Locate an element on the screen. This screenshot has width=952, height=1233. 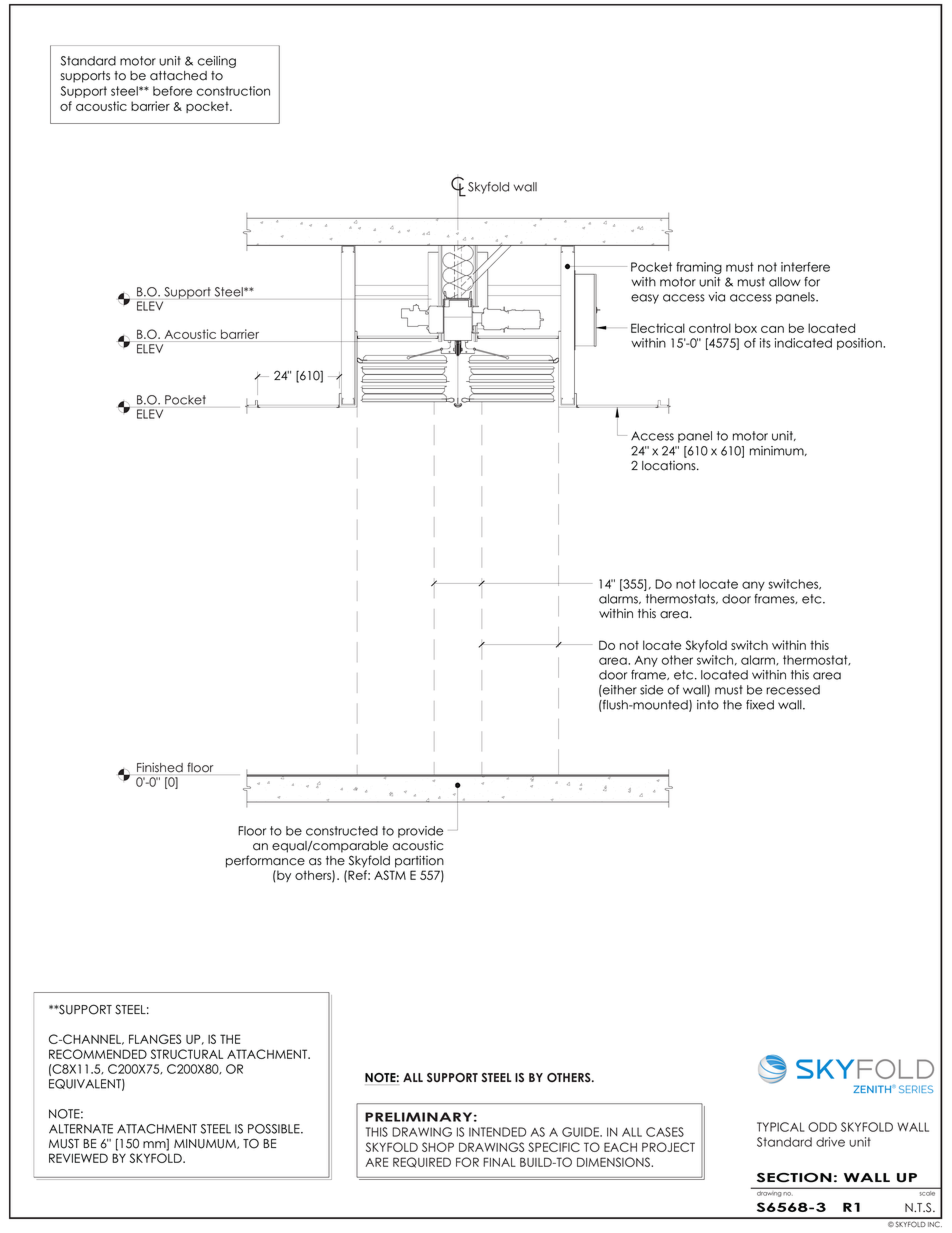
performance is located at coordinates (265, 861).
